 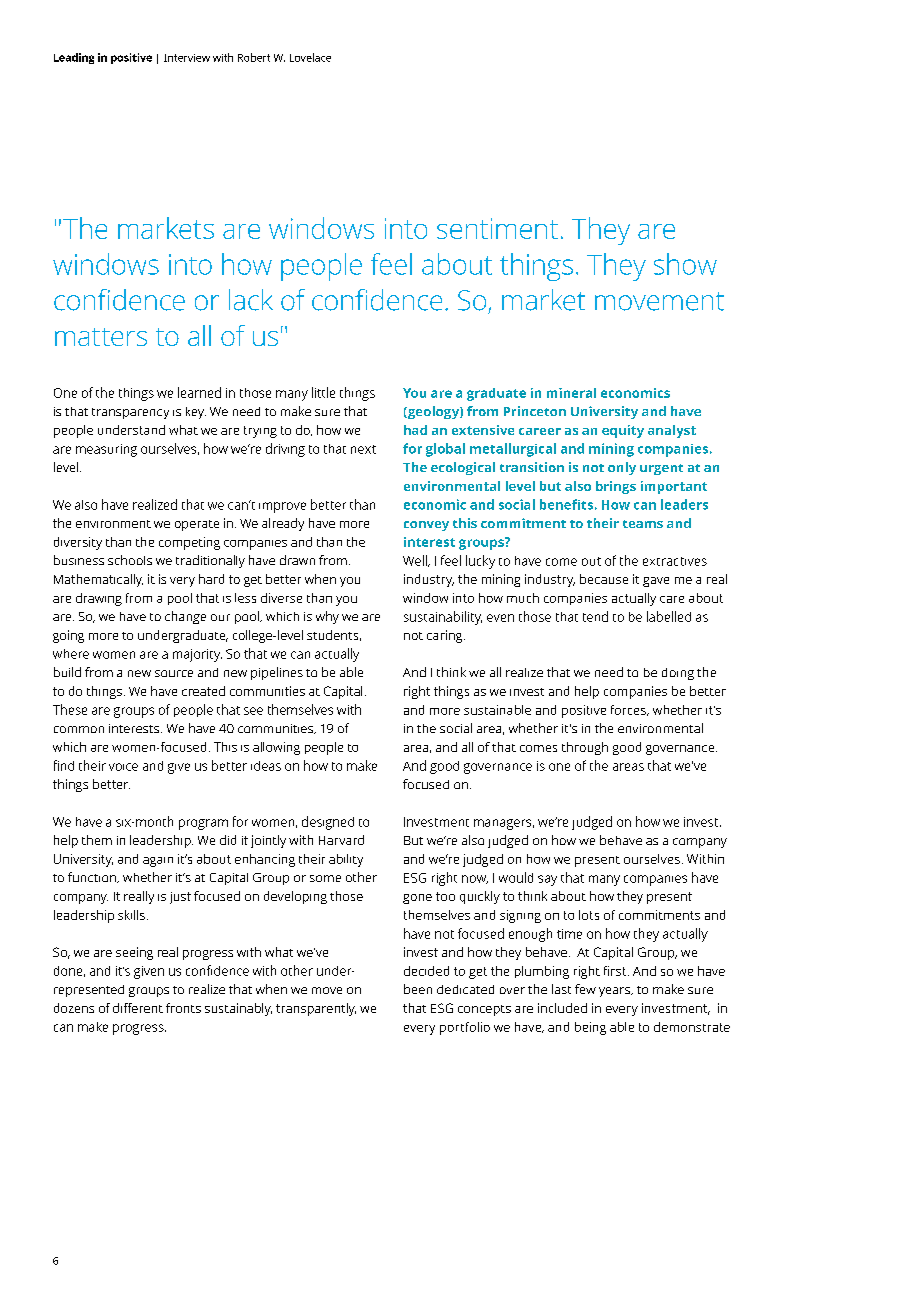 What do you see at coordinates (418, 989) in the document?
I see `been` at bounding box center [418, 989].
